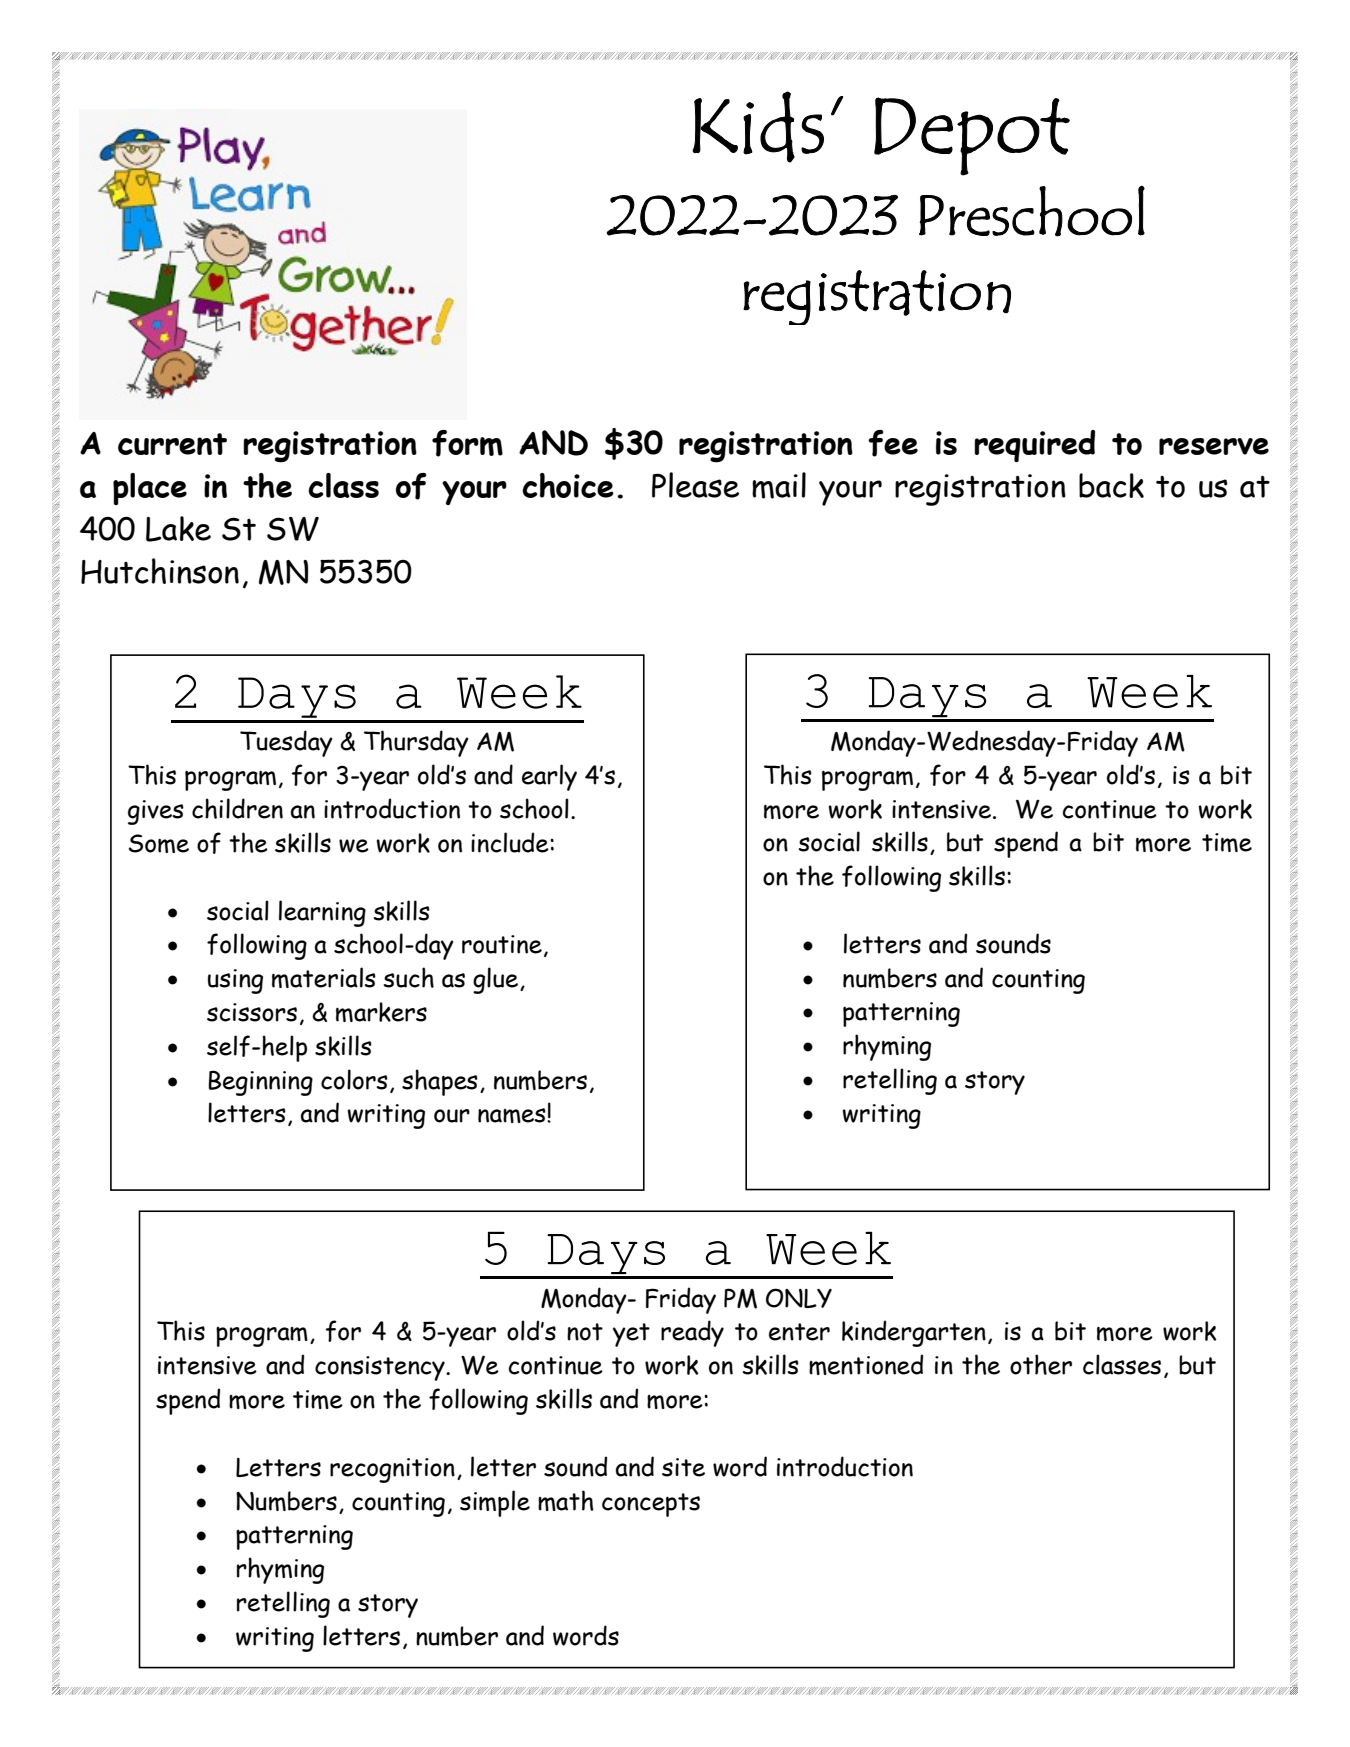 This document has width=1350, height=1747. Describe the element at coordinates (1034, 446) in the document. I see `required` at that location.
